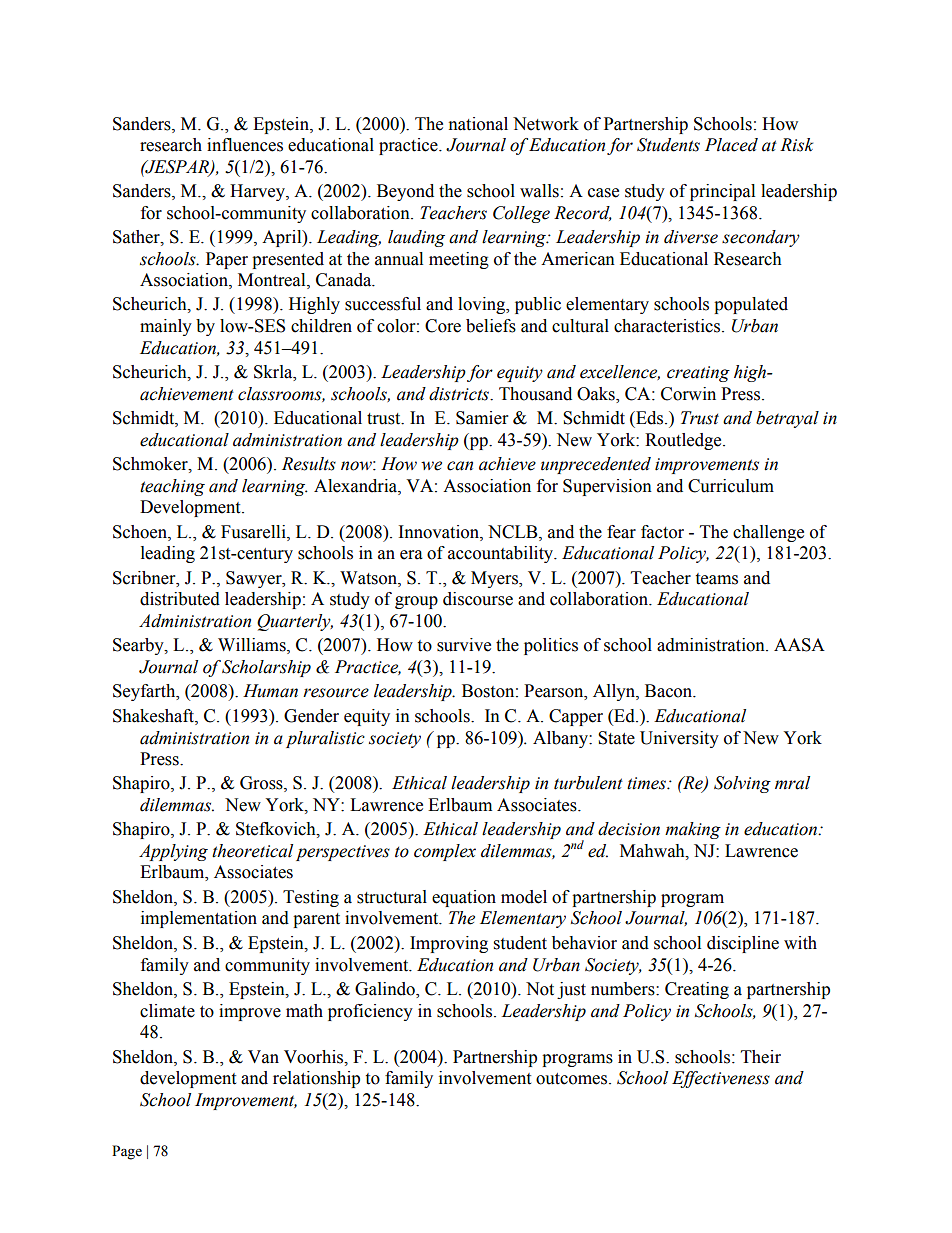 This document has height=1233, width=952. I want to click on Curriculum, so click(731, 486).
